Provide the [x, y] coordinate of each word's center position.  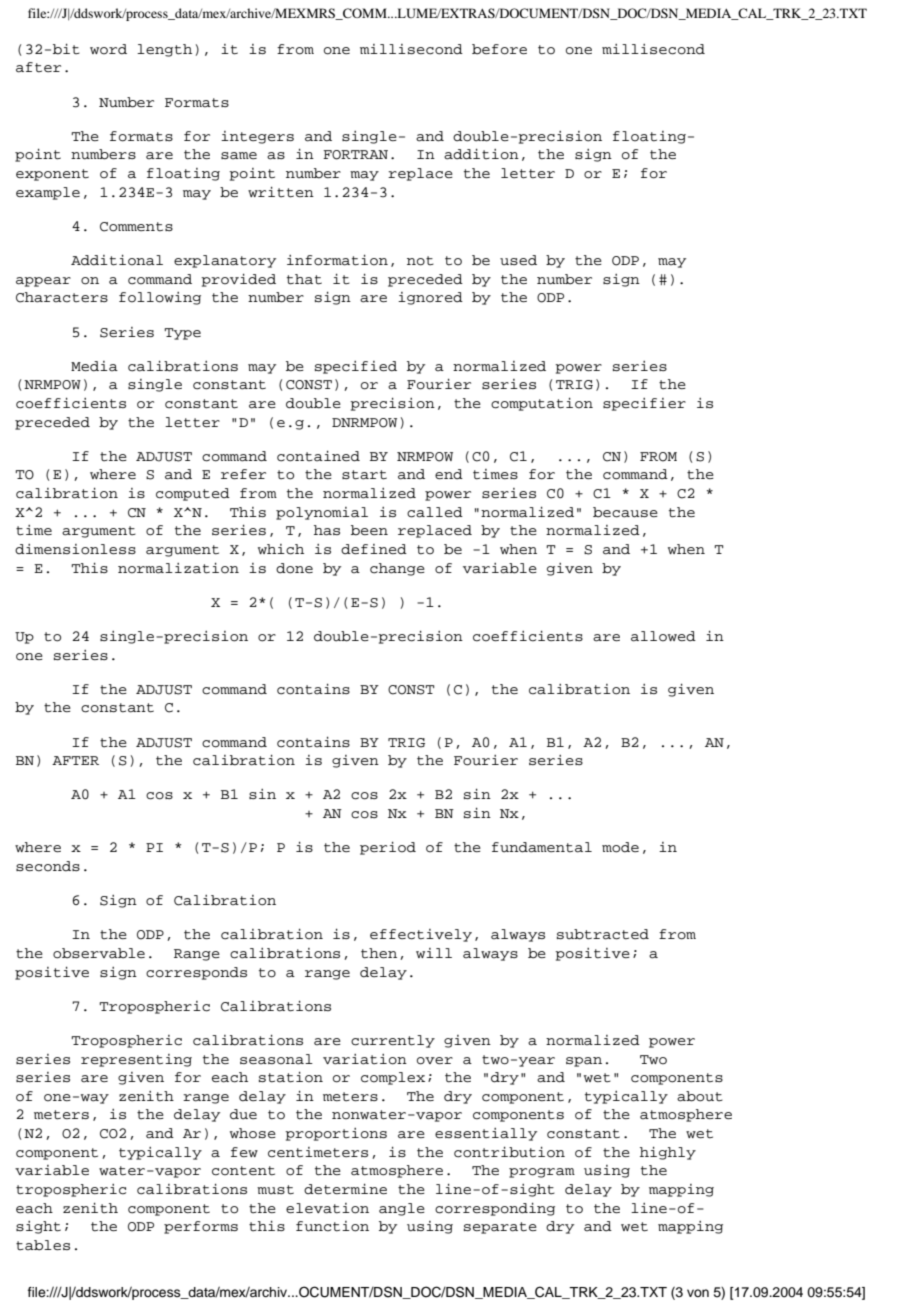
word [108, 49]
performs [201, 1227]
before [499, 49]
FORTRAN [355, 155]
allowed [663, 636]
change [397, 569]
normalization [178, 568]
